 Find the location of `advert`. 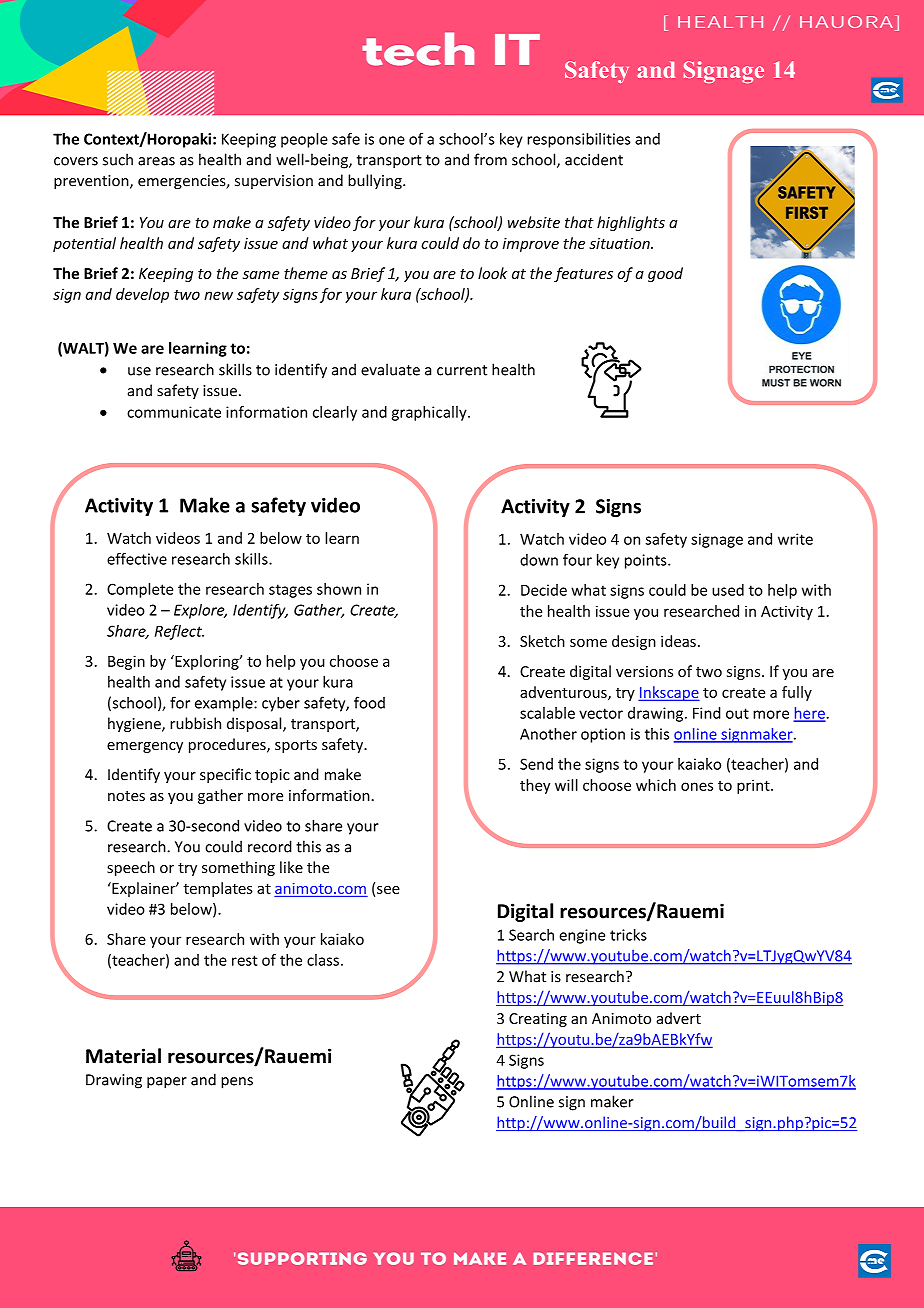

advert is located at coordinates (679, 1018).
